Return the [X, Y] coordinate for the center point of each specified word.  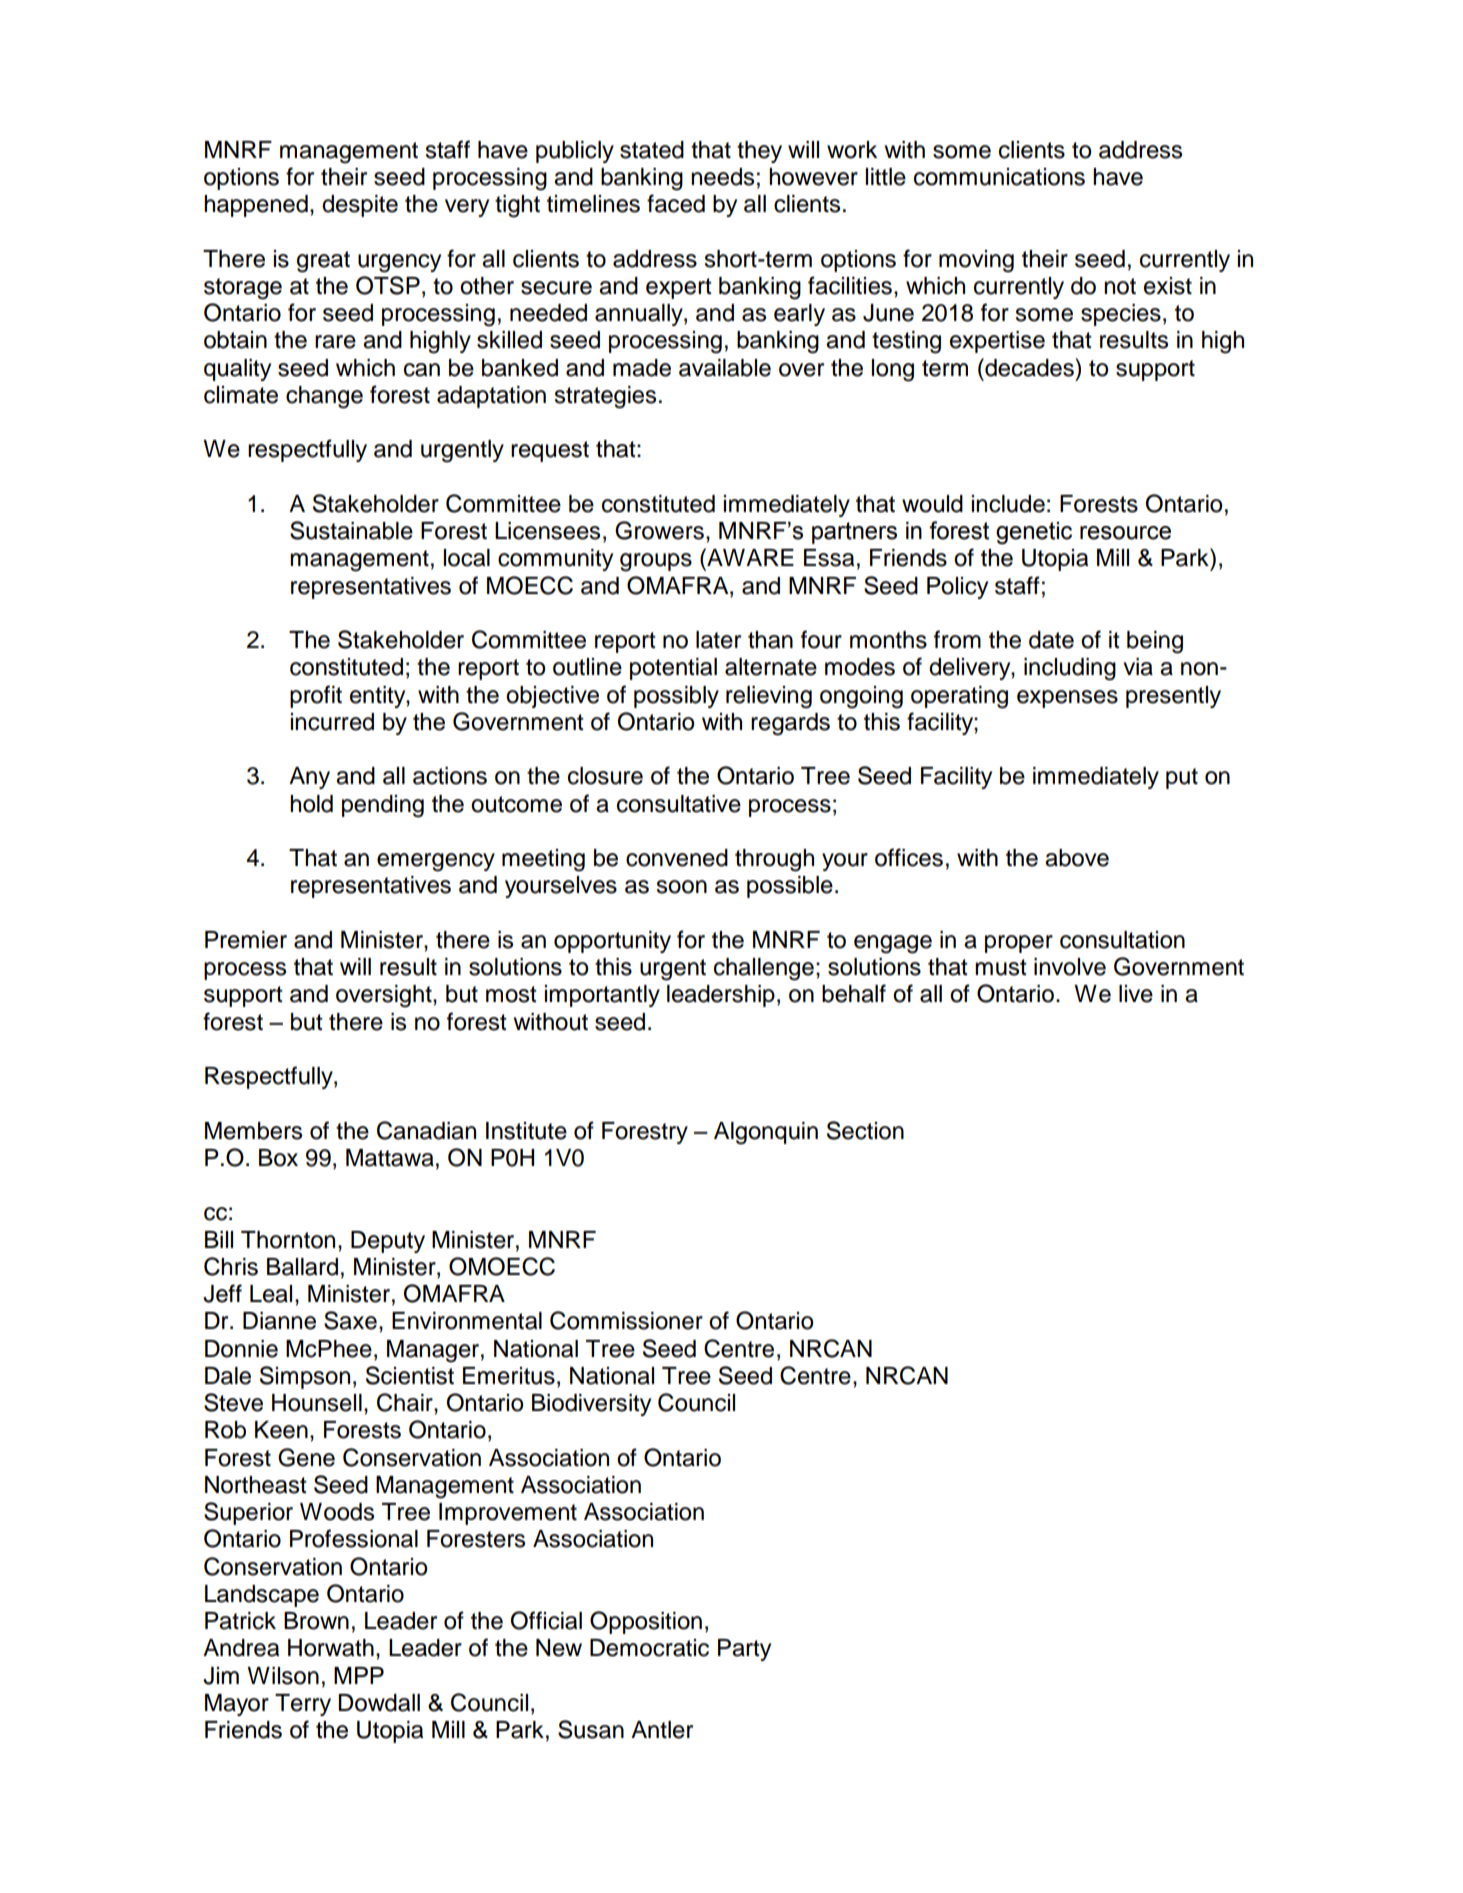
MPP [359, 1675]
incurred [332, 722]
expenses [1067, 699]
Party [744, 1650]
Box [278, 1158]
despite [360, 206]
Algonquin [766, 1133]
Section [865, 1130]
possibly [676, 697]
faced [676, 203]
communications [999, 177]
